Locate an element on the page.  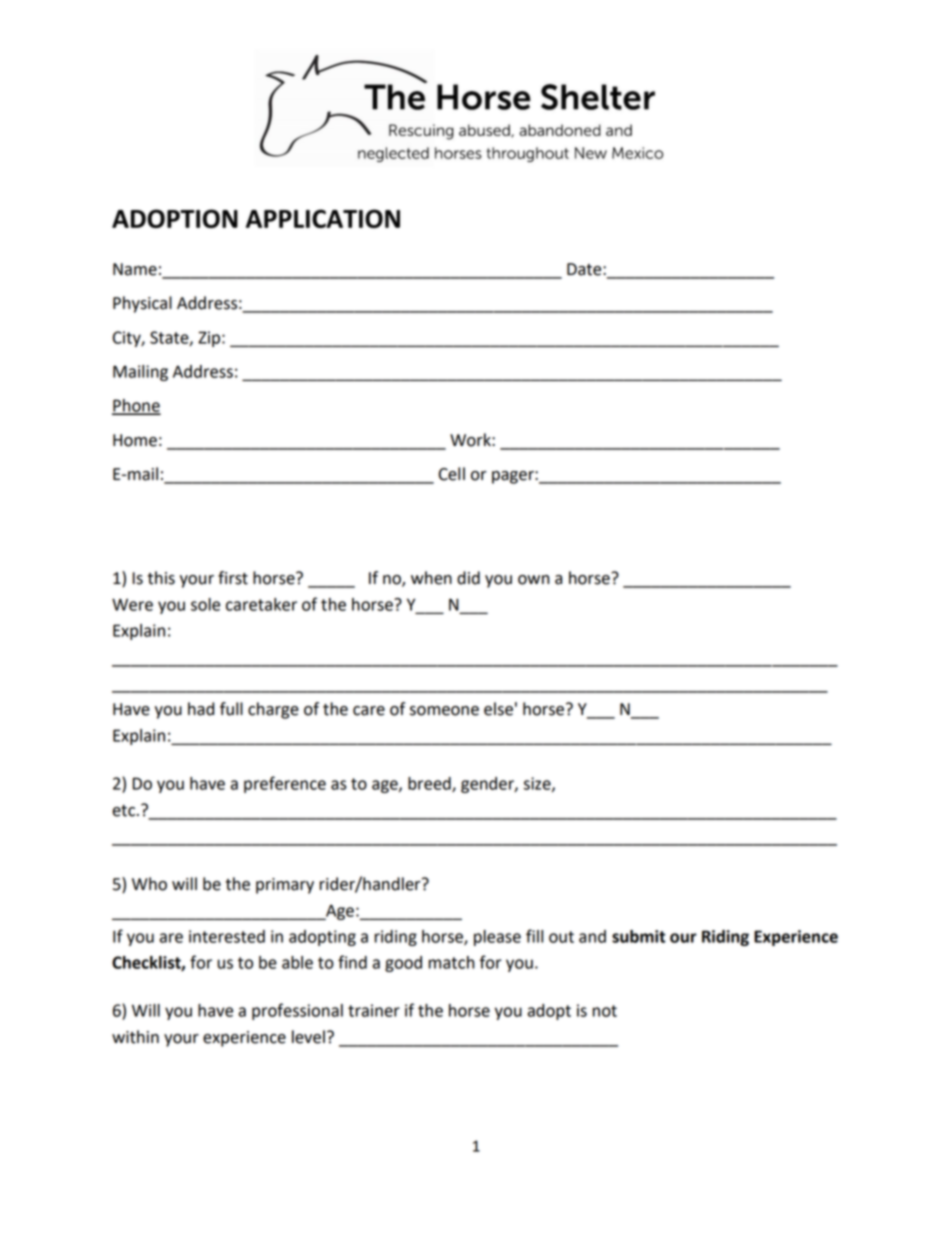
APPLICATION is located at coordinates (323, 218).
